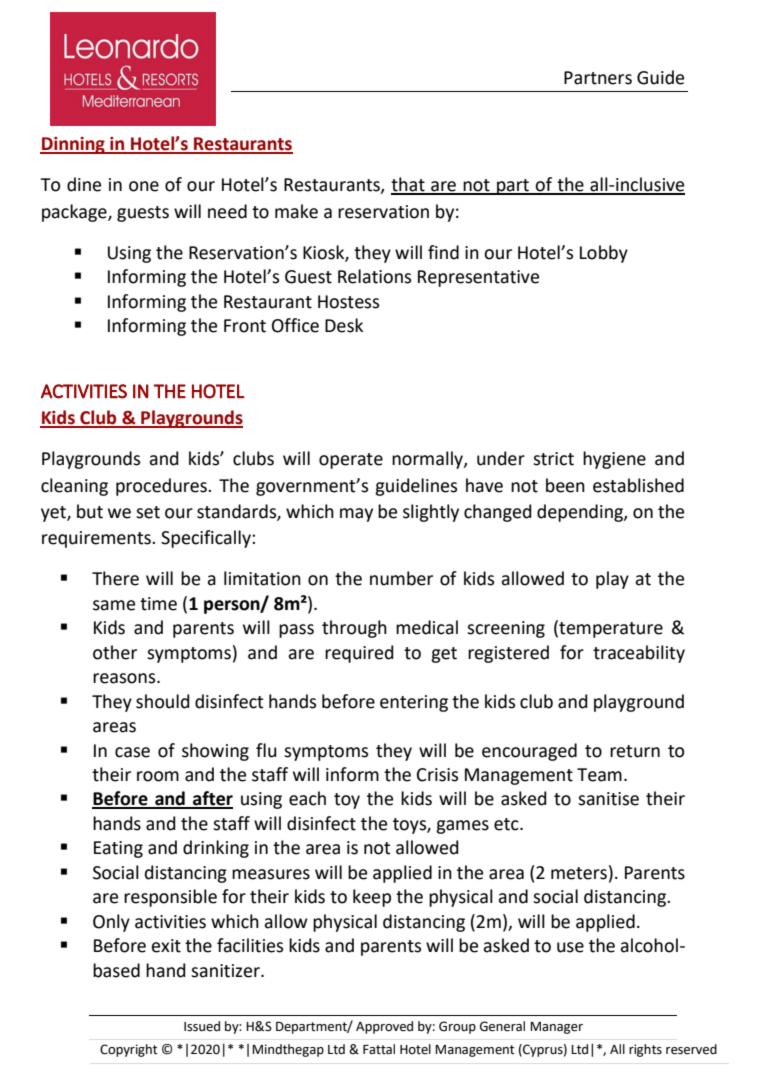  I want to click on number, so click(401, 578).
